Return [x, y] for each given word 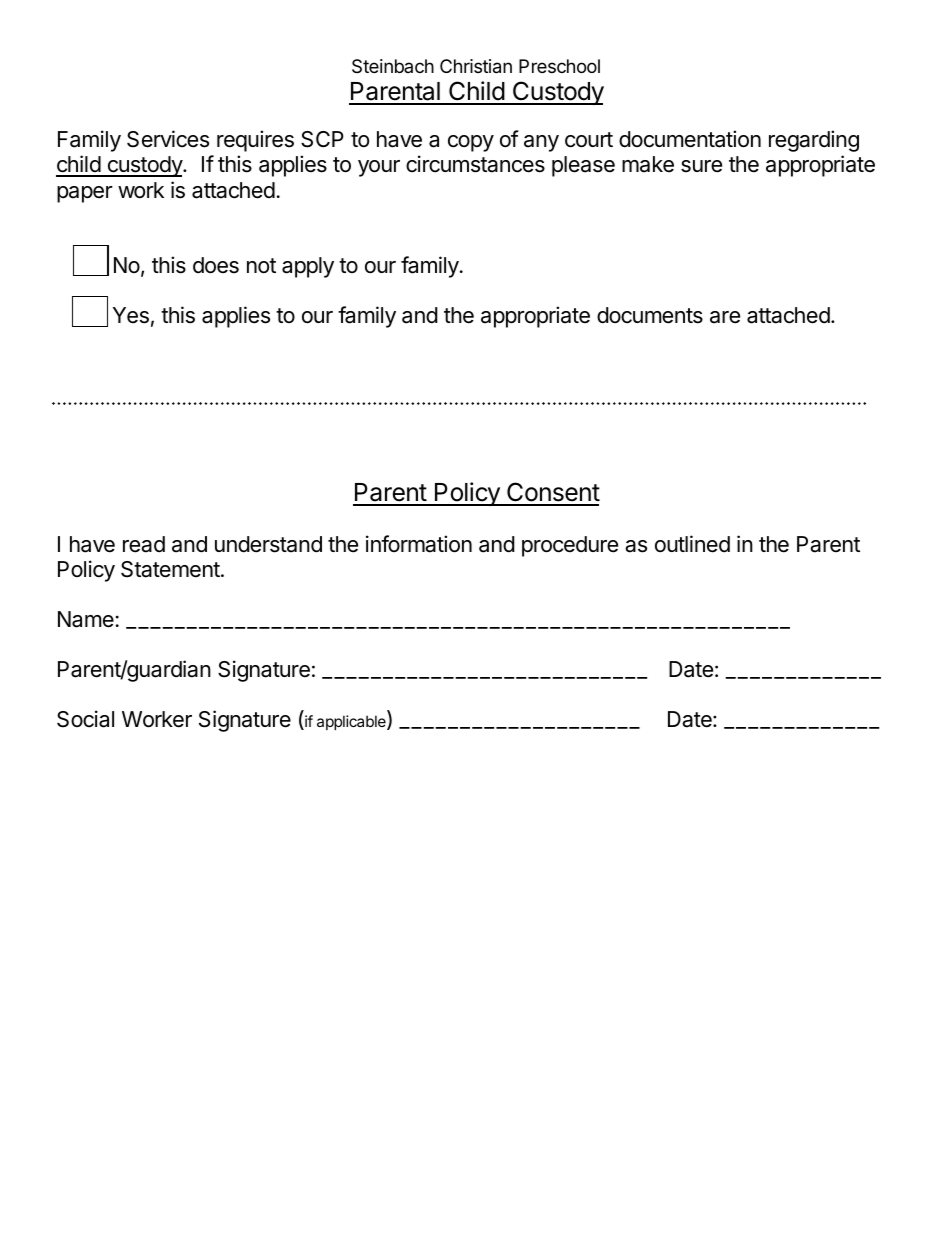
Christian [476, 66]
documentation [690, 139]
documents [650, 315]
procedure [570, 546]
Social [85, 719]
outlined [692, 544]
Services [168, 139]
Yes [131, 315]
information [419, 544]
